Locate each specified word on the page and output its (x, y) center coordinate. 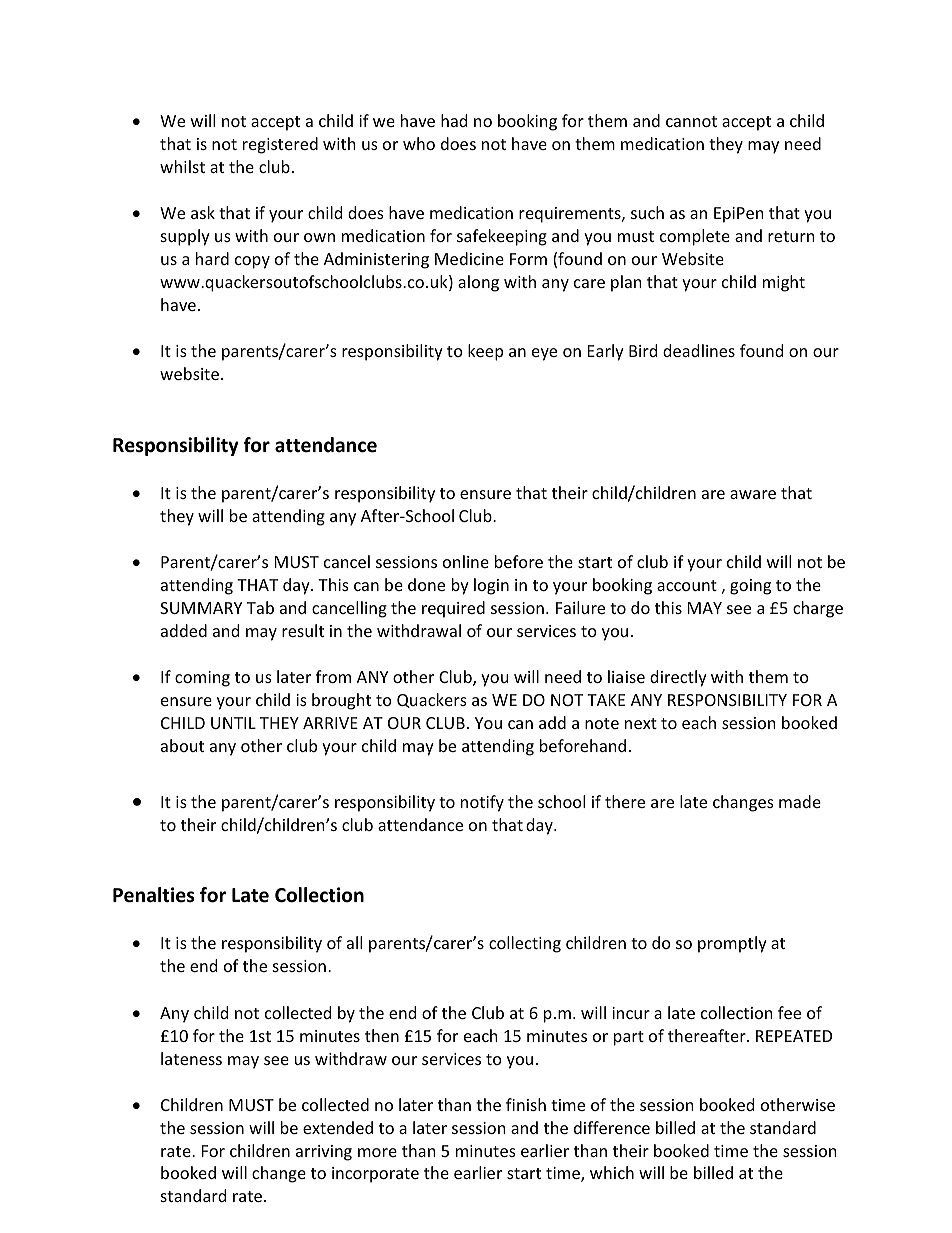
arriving (324, 1153)
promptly (732, 944)
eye (544, 354)
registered (280, 145)
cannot (691, 121)
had (454, 120)
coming (202, 679)
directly (678, 678)
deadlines (699, 350)
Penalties (154, 895)
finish (526, 1104)
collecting (525, 944)
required (453, 609)
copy (252, 262)
